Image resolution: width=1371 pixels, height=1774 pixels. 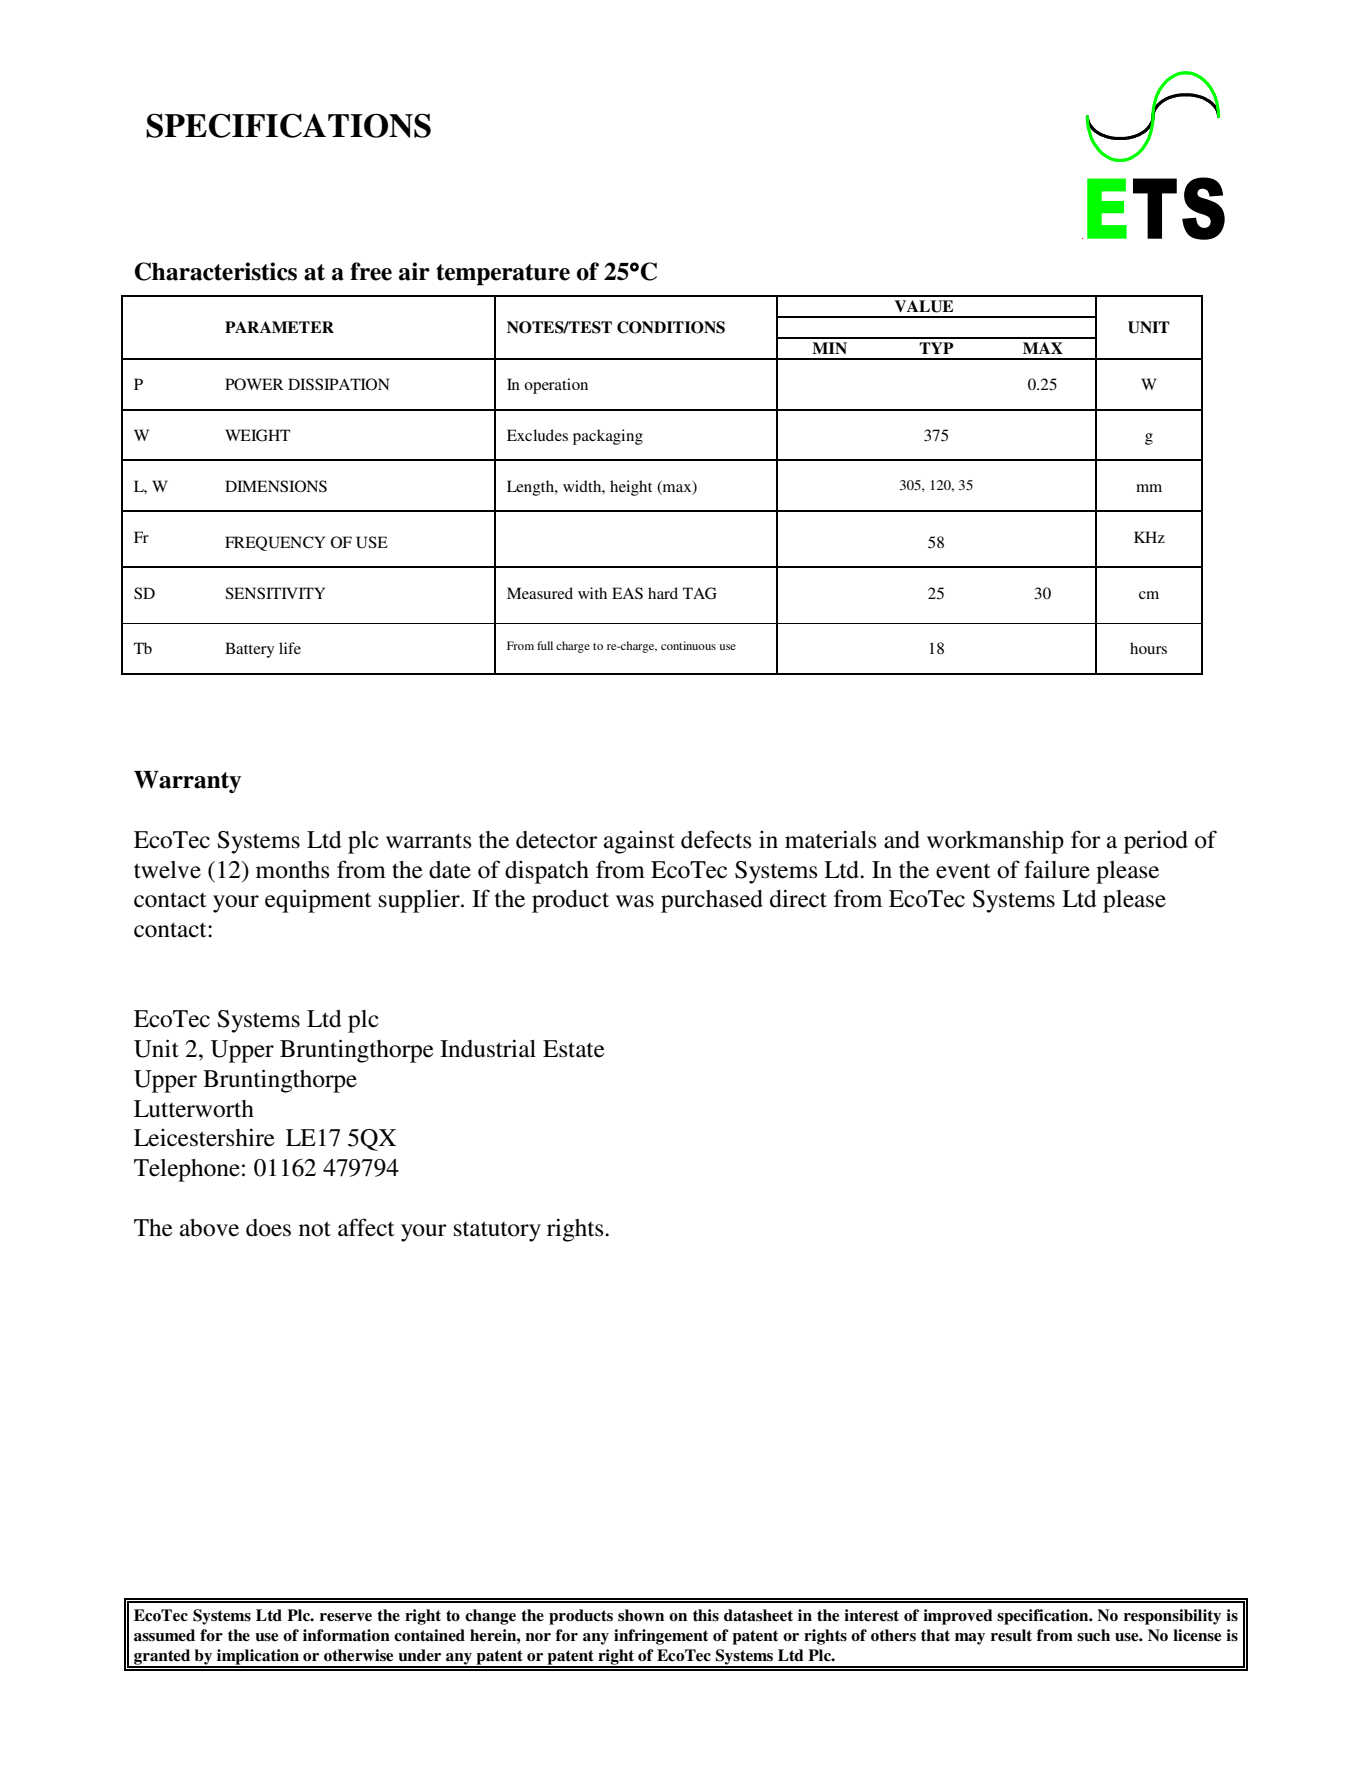 What do you see at coordinates (712, 901) in the page?
I see `purchased` at bounding box center [712, 901].
